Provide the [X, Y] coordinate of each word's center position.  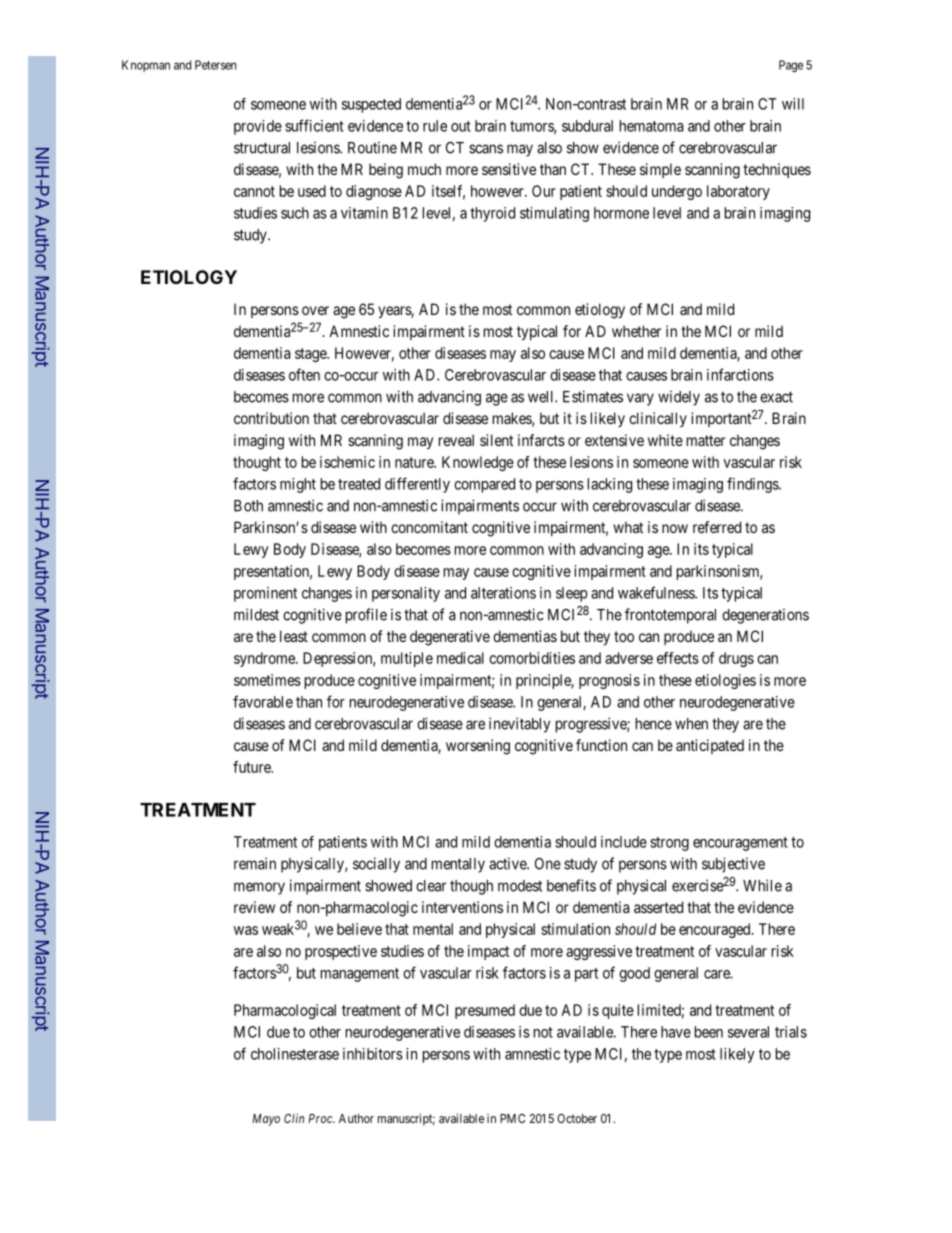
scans [486, 149]
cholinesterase [295, 1054]
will [793, 104]
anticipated [710, 746]
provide [258, 127]
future [253, 767]
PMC [512, 1118]
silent [496, 440]
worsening [478, 747]
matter [706, 440]
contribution [271, 418]
